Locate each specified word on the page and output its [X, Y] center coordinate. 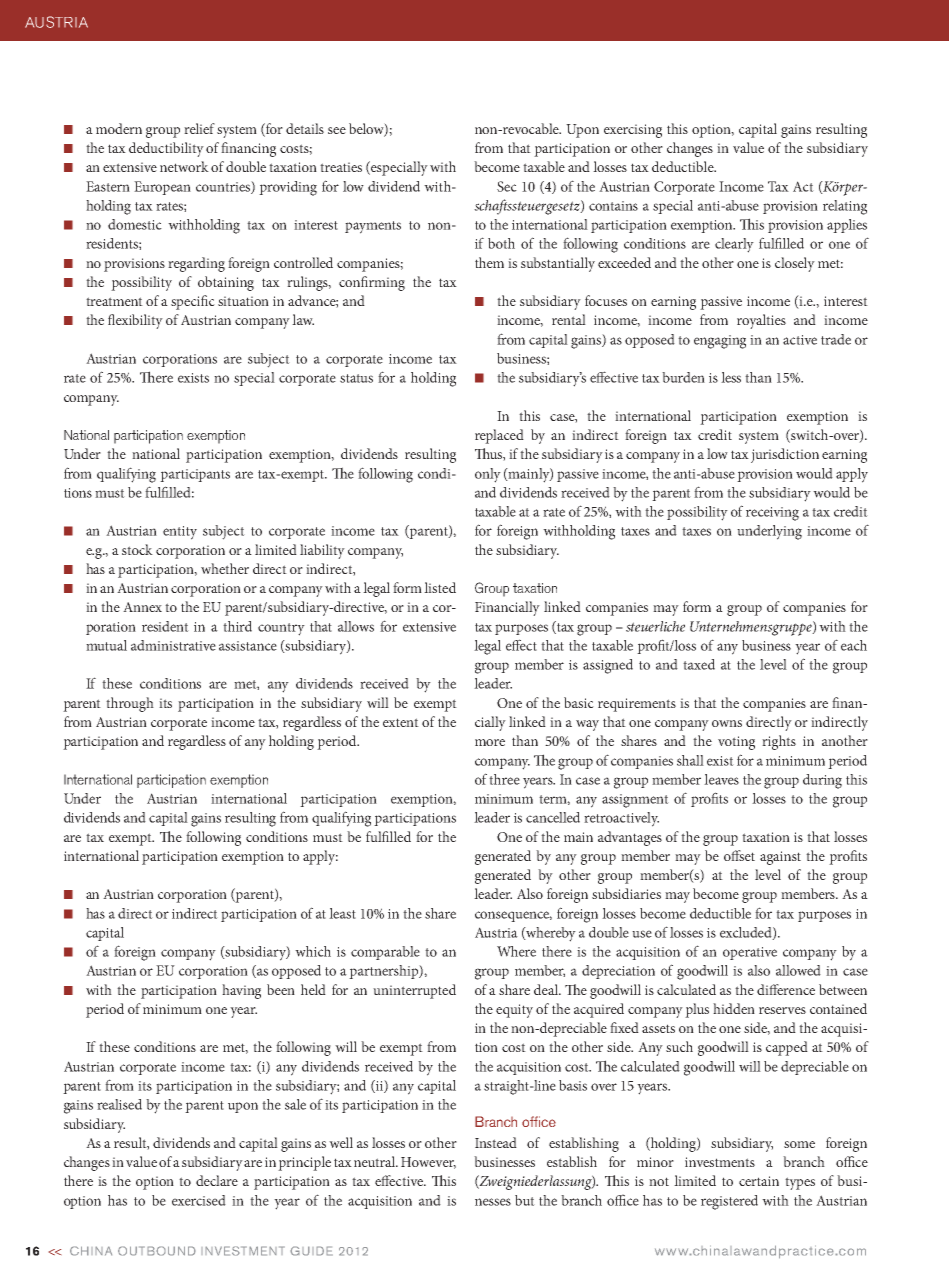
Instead [496, 1142]
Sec [507, 186]
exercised [199, 1200]
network [184, 166]
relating [845, 207]
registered [729, 1202]
